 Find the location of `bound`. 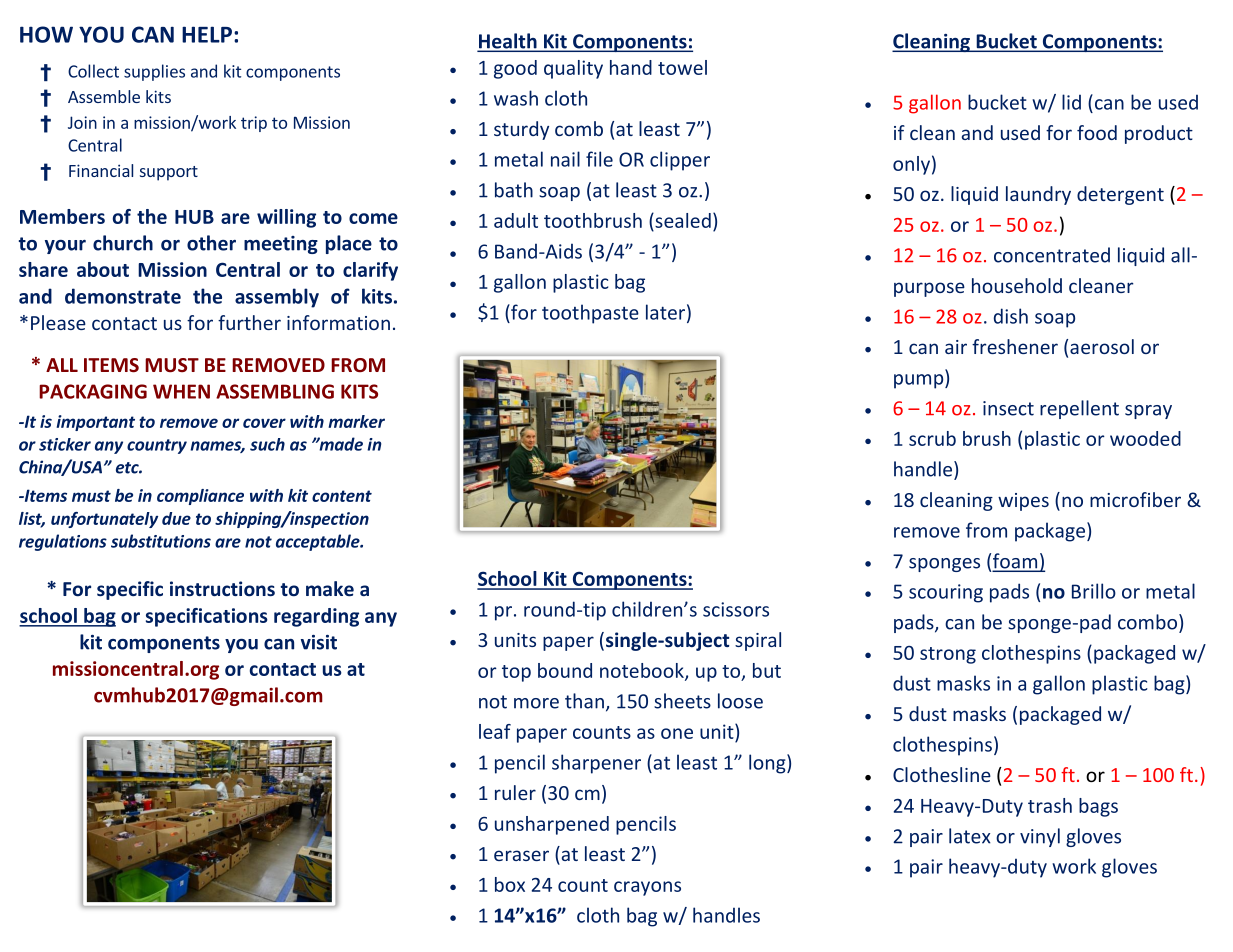

bound is located at coordinates (565, 670).
